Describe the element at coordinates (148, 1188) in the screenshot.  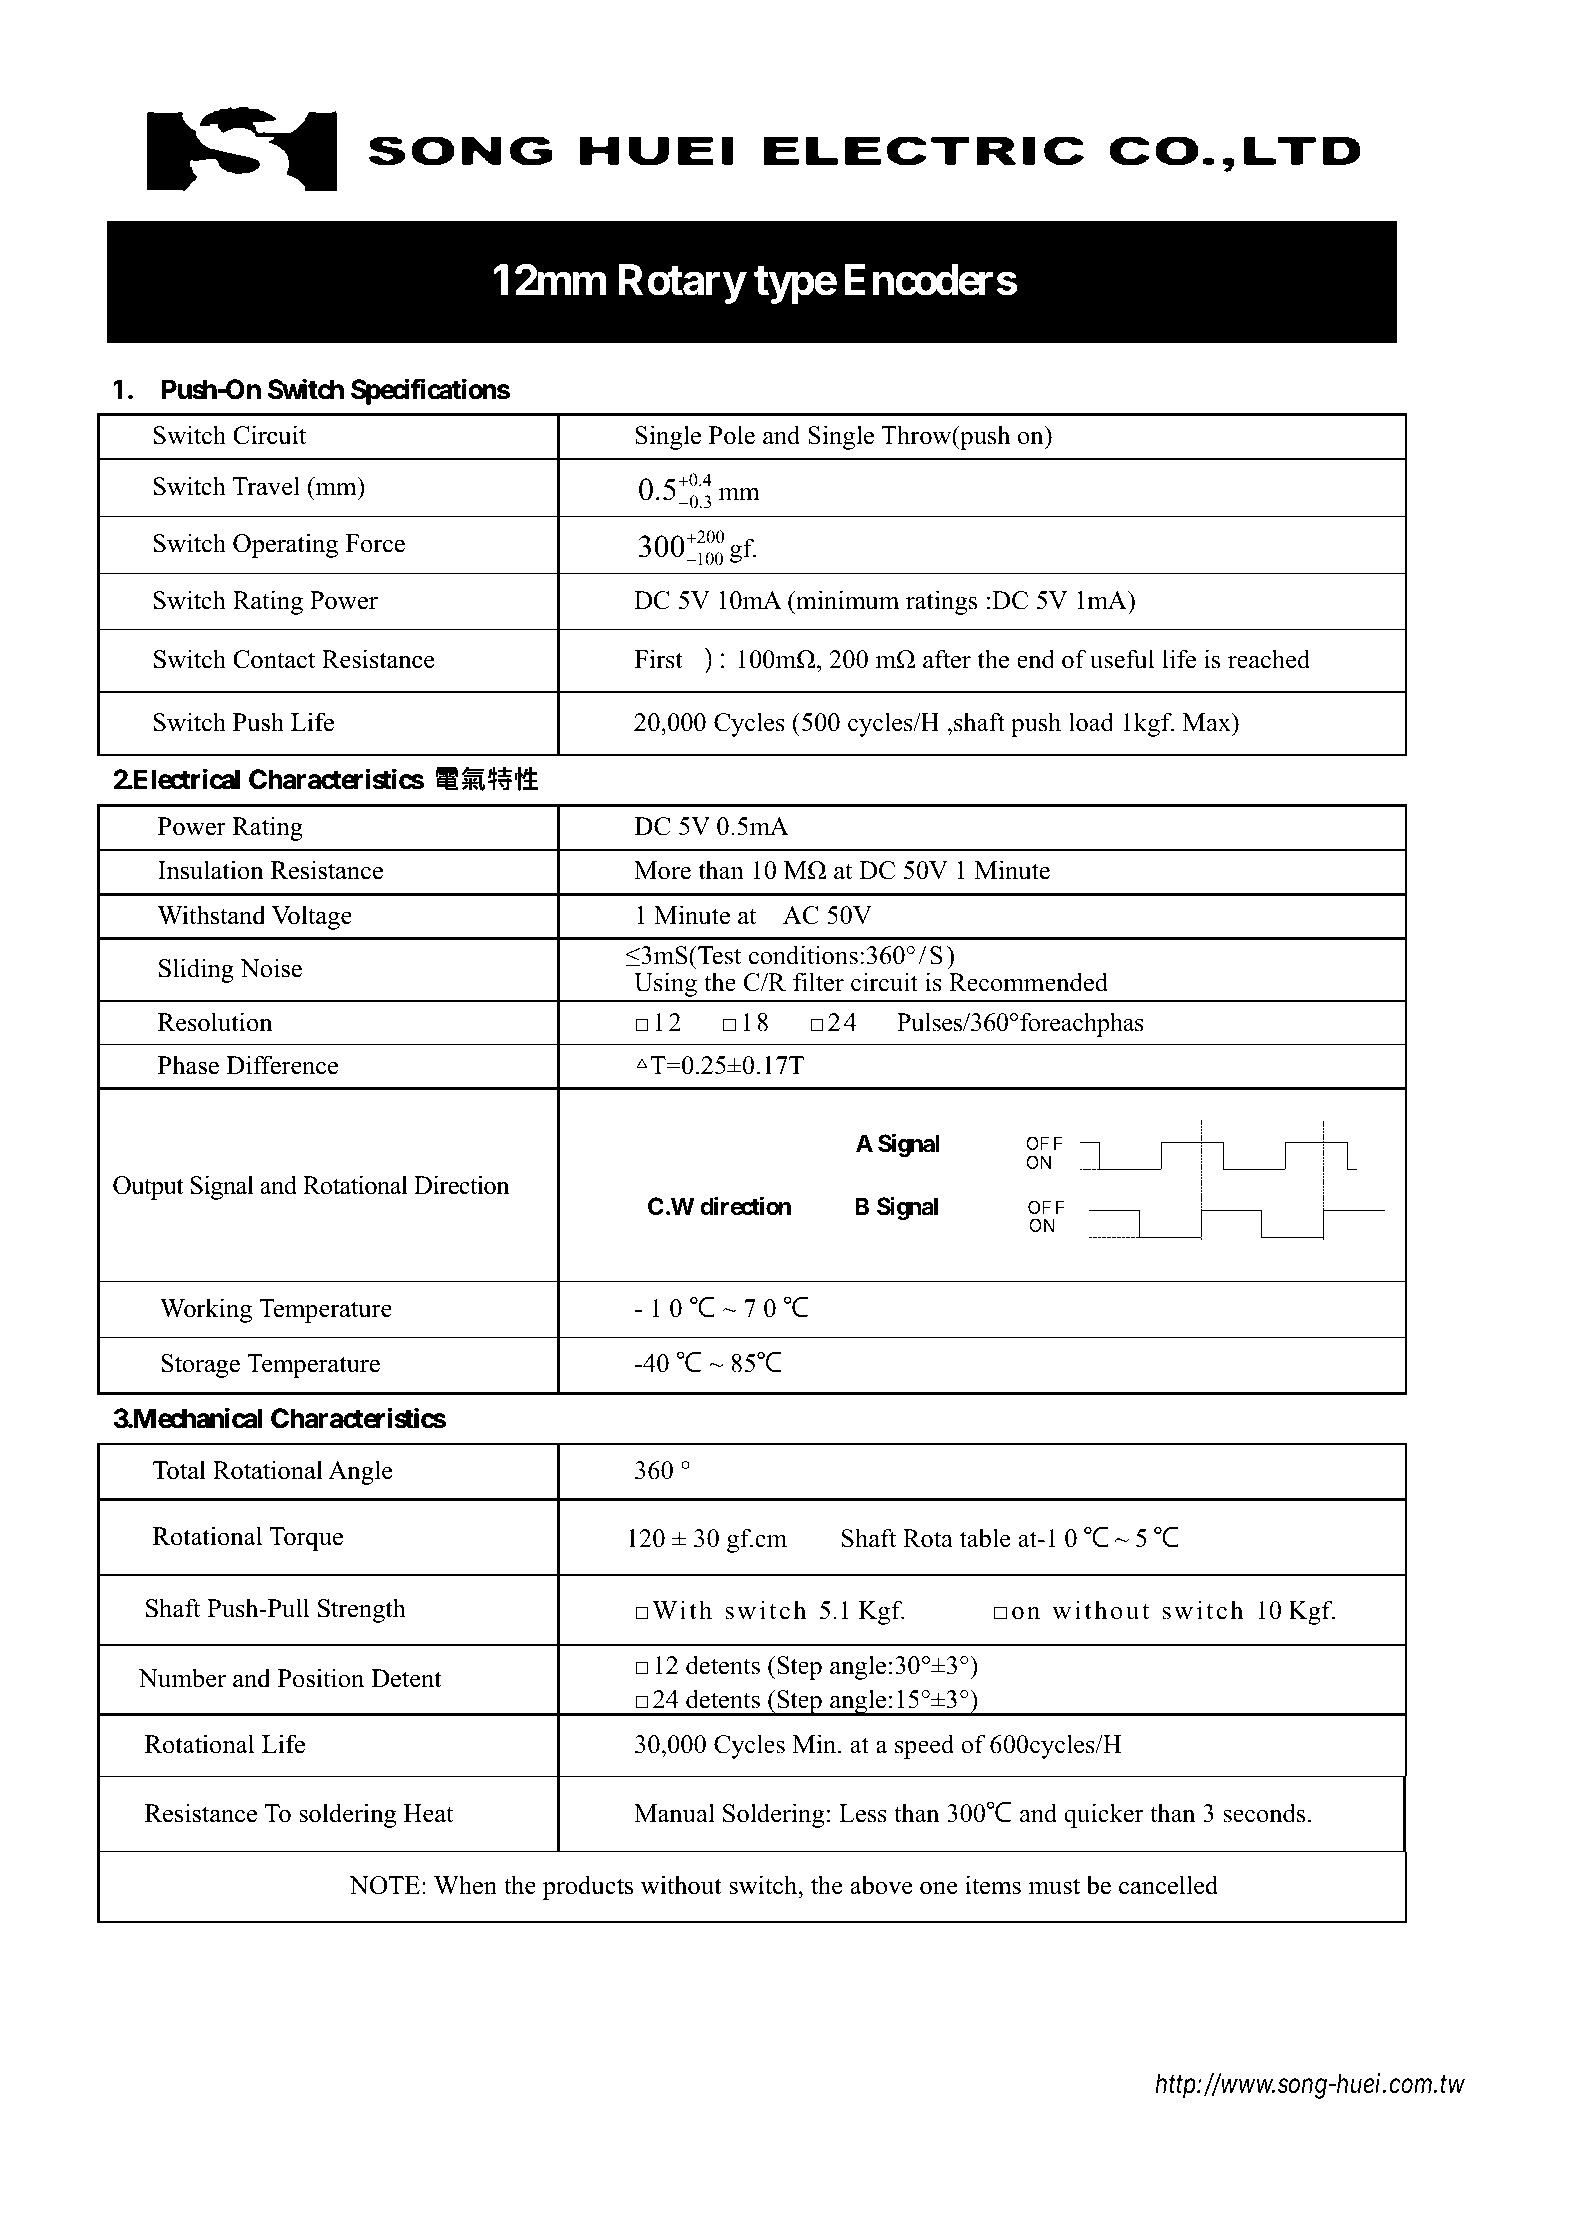
I see `Output` at that location.
